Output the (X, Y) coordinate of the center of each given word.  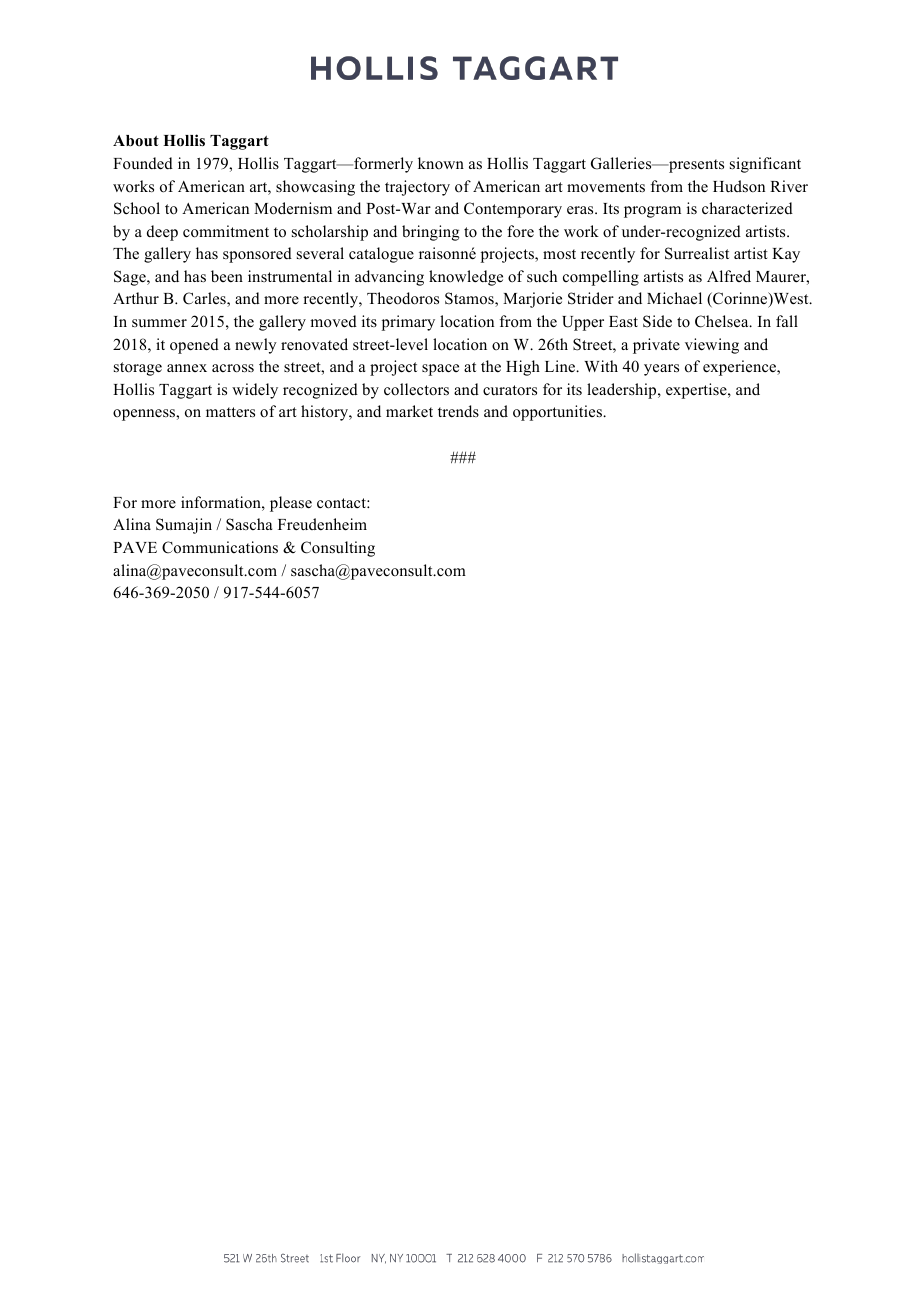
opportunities (558, 413)
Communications (220, 547)
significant (765, 165)
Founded (143, 163)
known (441, 163)
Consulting (338, 549)
